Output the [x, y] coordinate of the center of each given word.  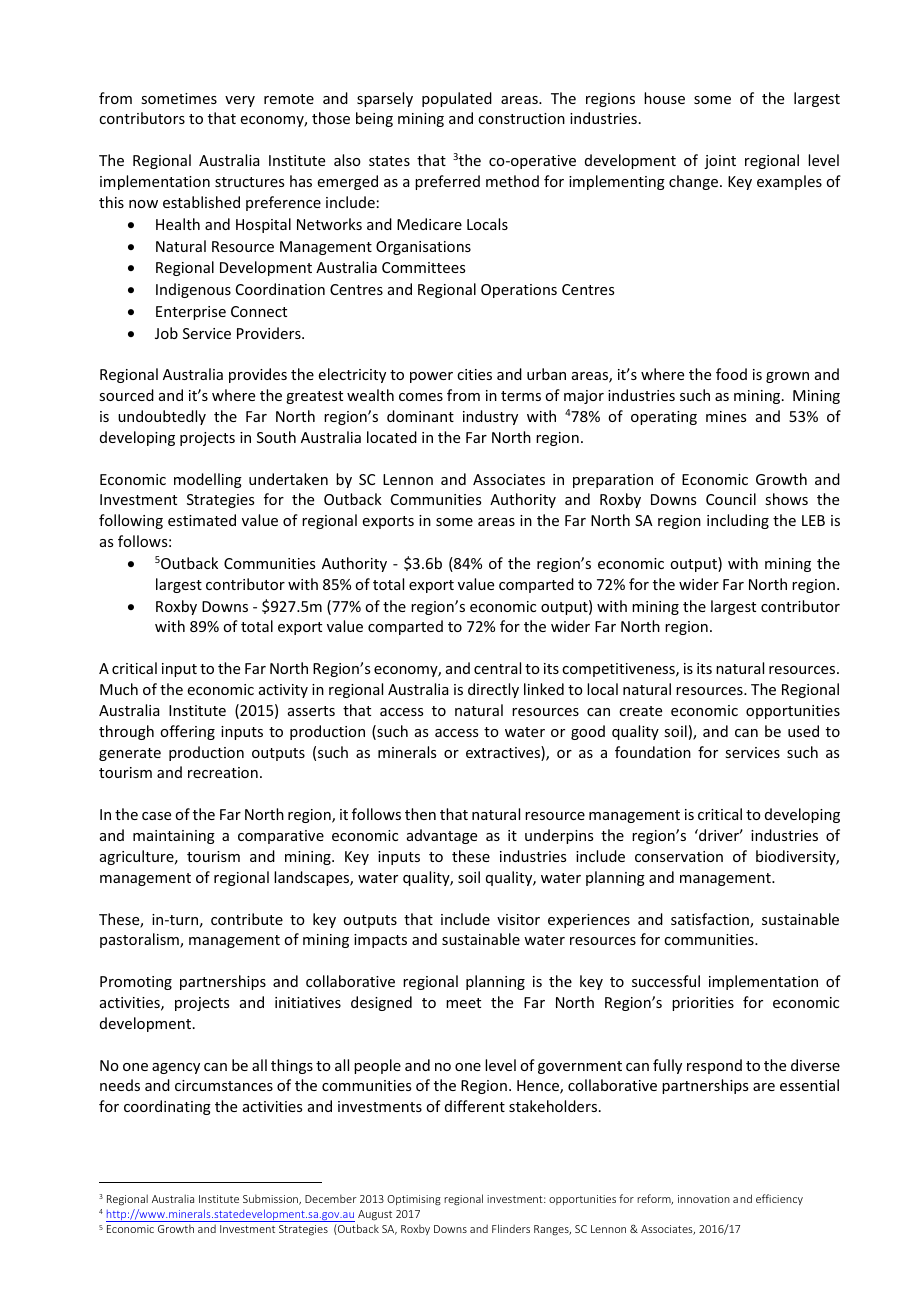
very [240, 101]
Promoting [136, 983]
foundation [653, 752]
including [738, 521]
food [731, 374]
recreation [223, 772]
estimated [202, 520]
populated [457, 99]
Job [166, 333]
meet [463, 1003]
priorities [703, 1004]
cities [474, 374]
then [420, 814]
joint [720, 162]
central [497, 668]
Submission [271, 1199]
